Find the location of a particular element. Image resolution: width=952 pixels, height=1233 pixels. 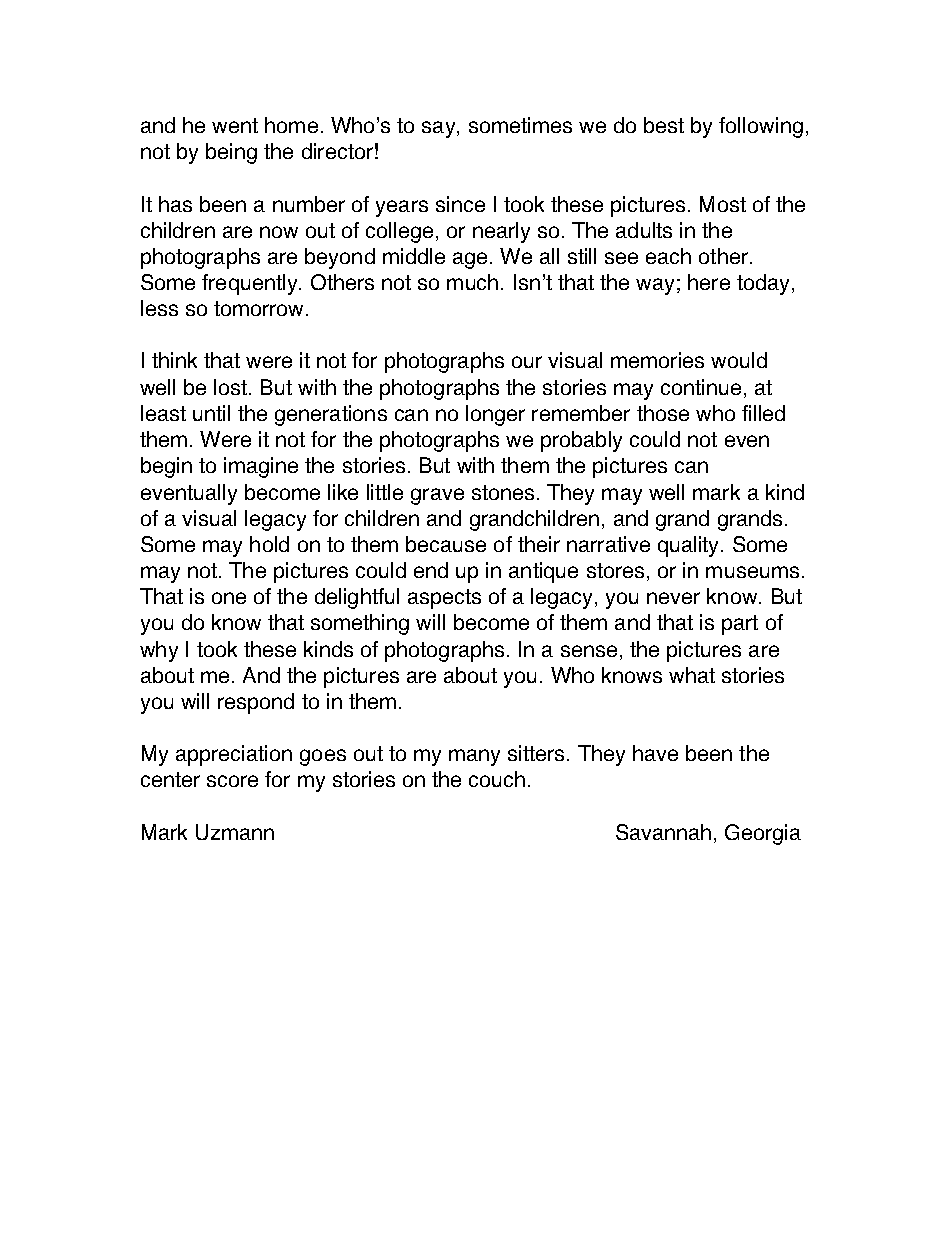

score is located at coordinates (232, 781).
